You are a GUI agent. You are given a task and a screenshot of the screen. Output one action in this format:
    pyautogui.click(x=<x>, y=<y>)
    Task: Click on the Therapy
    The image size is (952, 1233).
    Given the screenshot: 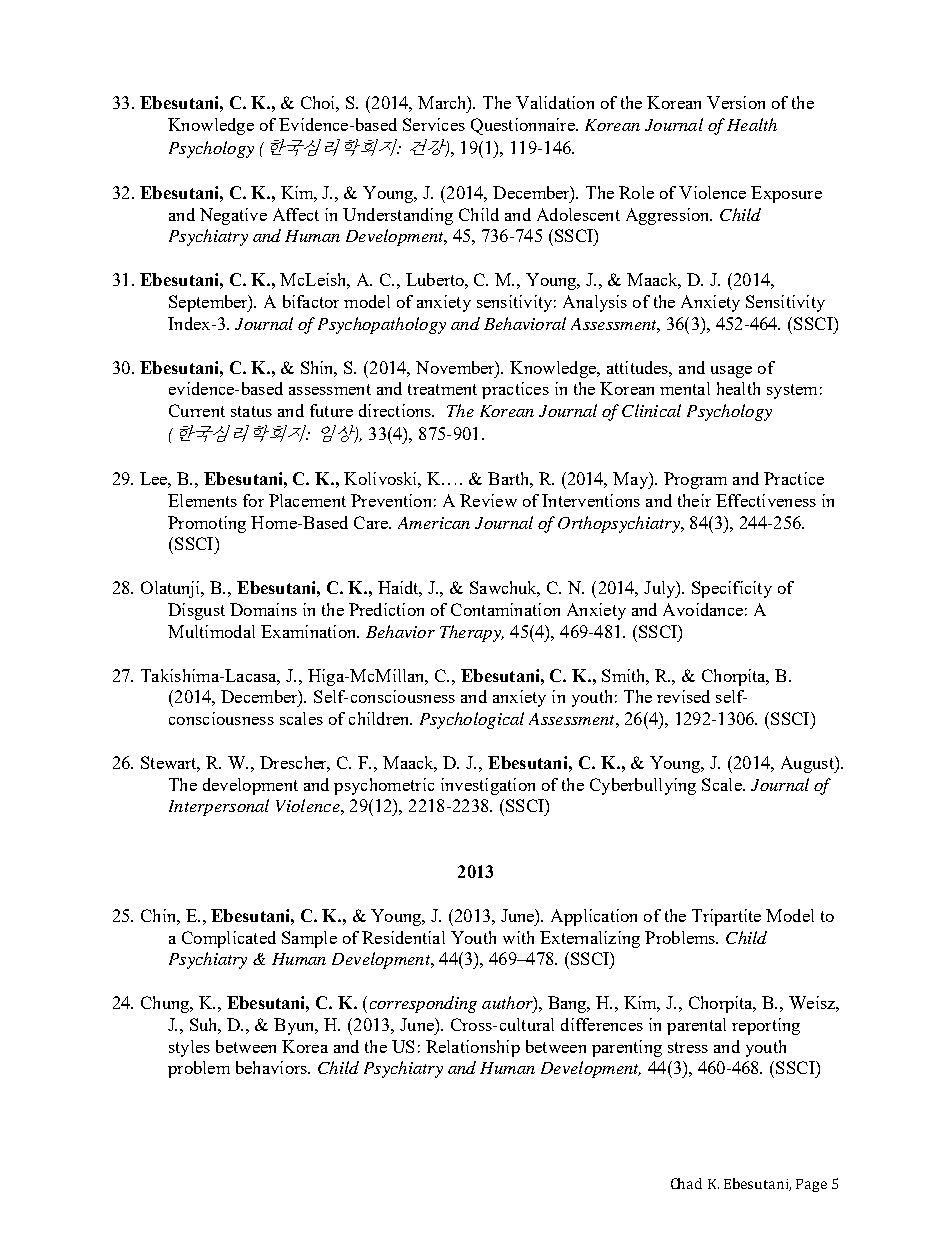 What is the action you would take?
    pyautogui.click(x=471, y=633)
